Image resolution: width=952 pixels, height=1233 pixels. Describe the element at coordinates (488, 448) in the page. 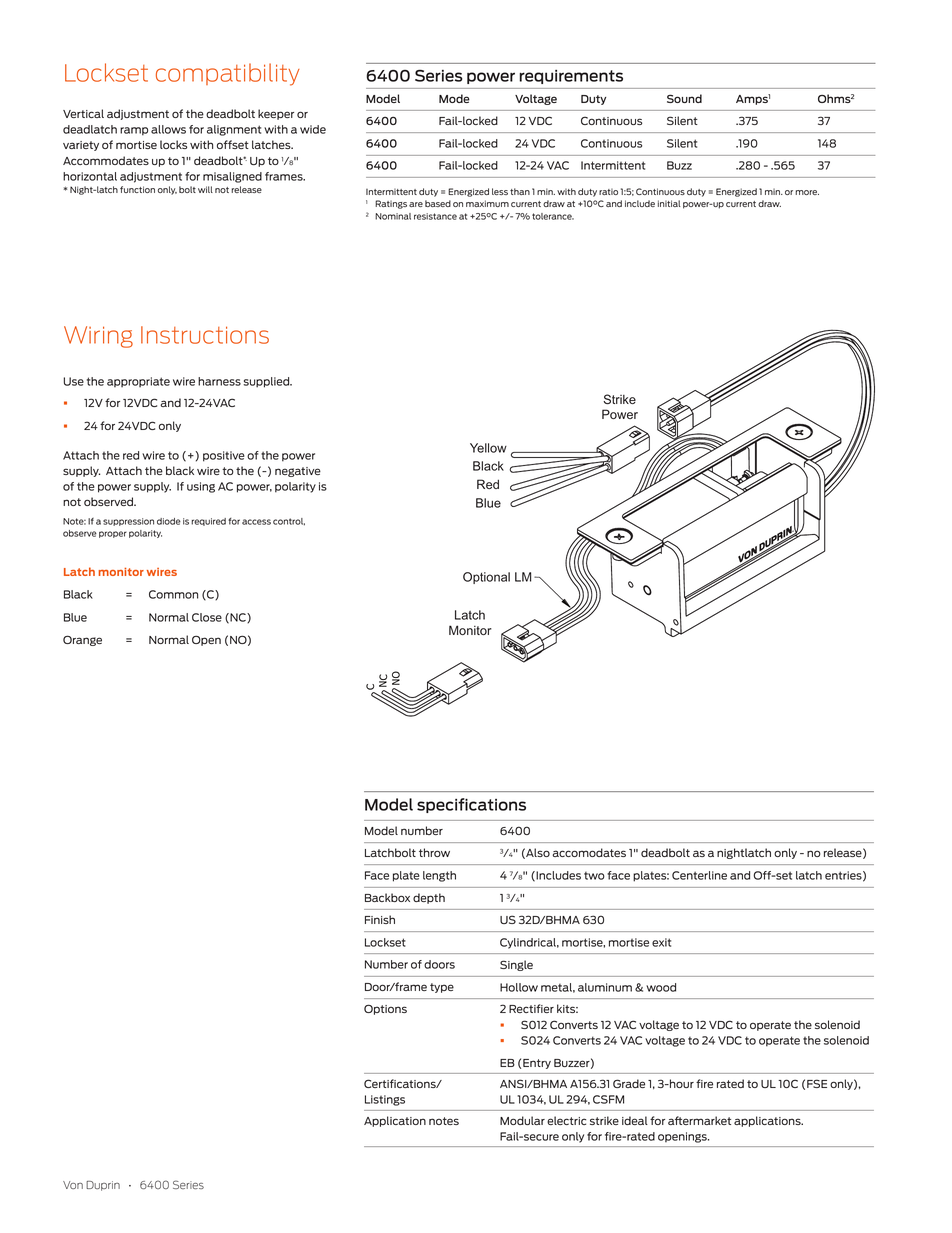

I see `Yellow` at that location.
